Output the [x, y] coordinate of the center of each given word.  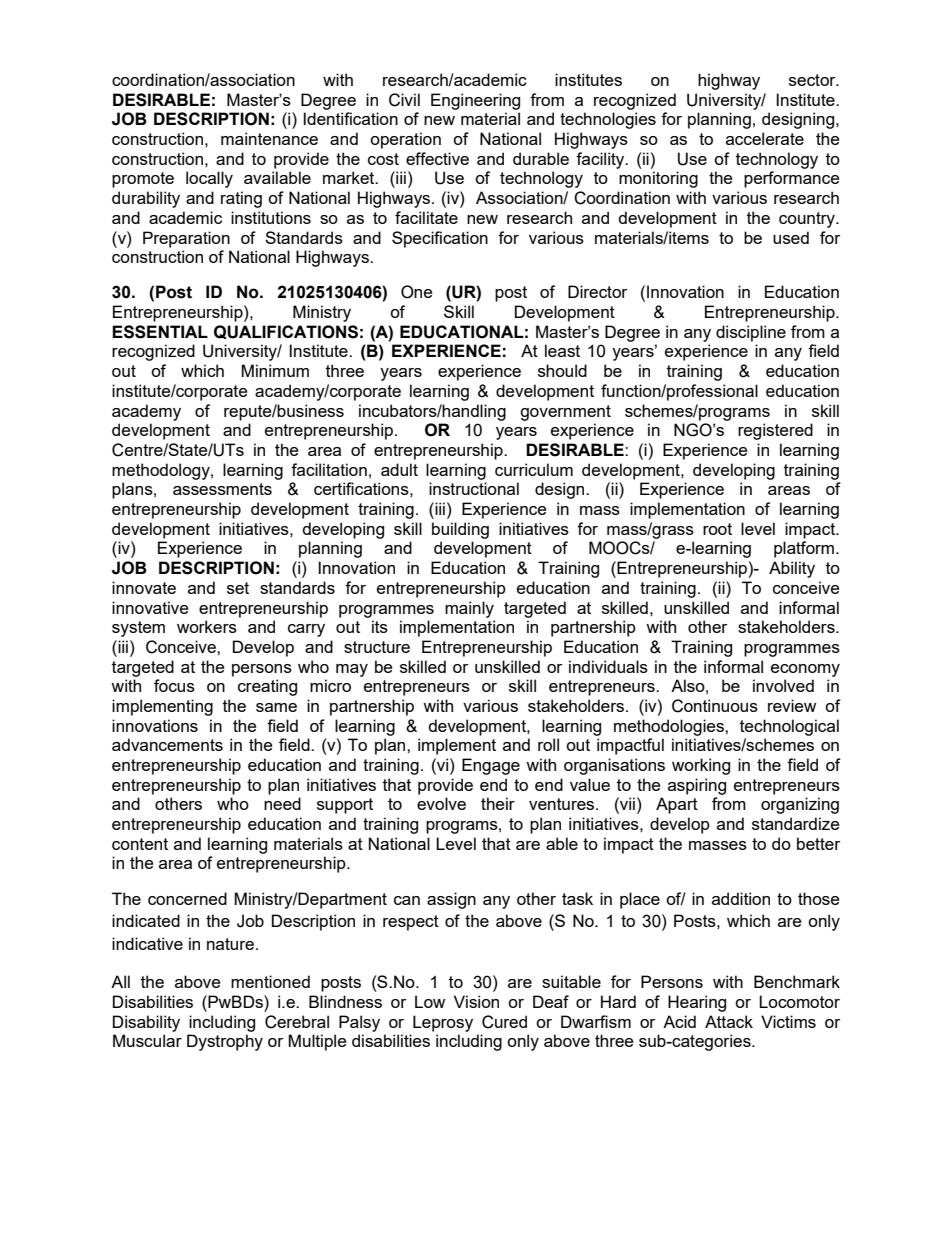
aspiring [697, 786]
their [498, 803]
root [717, 529]
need [282, 803]
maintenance [269, 138]
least [562, 350]
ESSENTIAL [160, 332]
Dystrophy [225, 1042]
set [238, 588]
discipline [751, 333]
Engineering [475, 101]
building [460, 530]
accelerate [765, 138]
